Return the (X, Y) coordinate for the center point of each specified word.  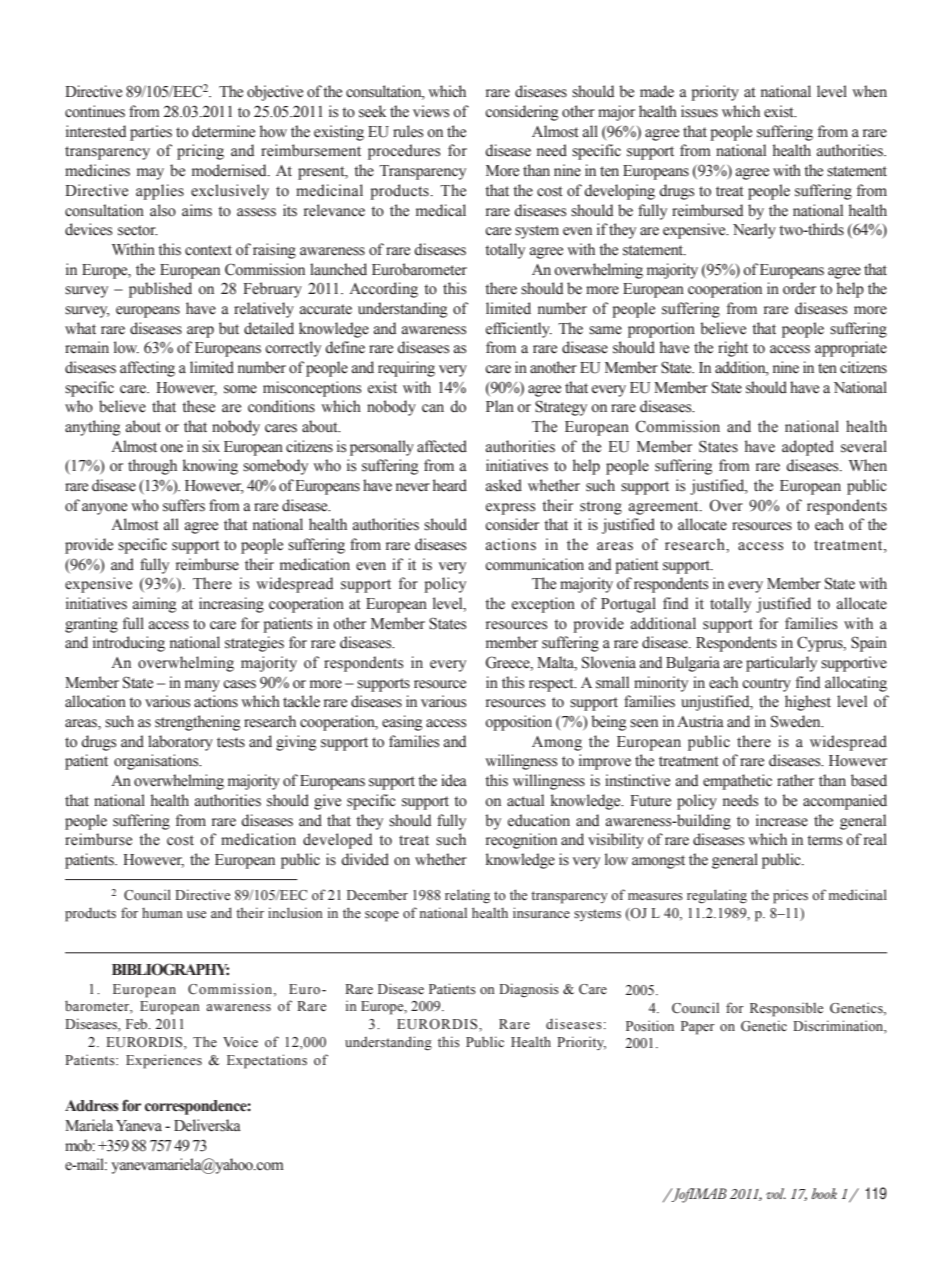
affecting (147, 369)
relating (467, 896)
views (431, 111)
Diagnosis (529, 990)
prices (790, 896)
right (733, 349)
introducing (129, 644)
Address (91, 1106)
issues (699, 111)
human (162, 913)
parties (151, 133)
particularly (781, 664)
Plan (500, 406)
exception (543, 605)
